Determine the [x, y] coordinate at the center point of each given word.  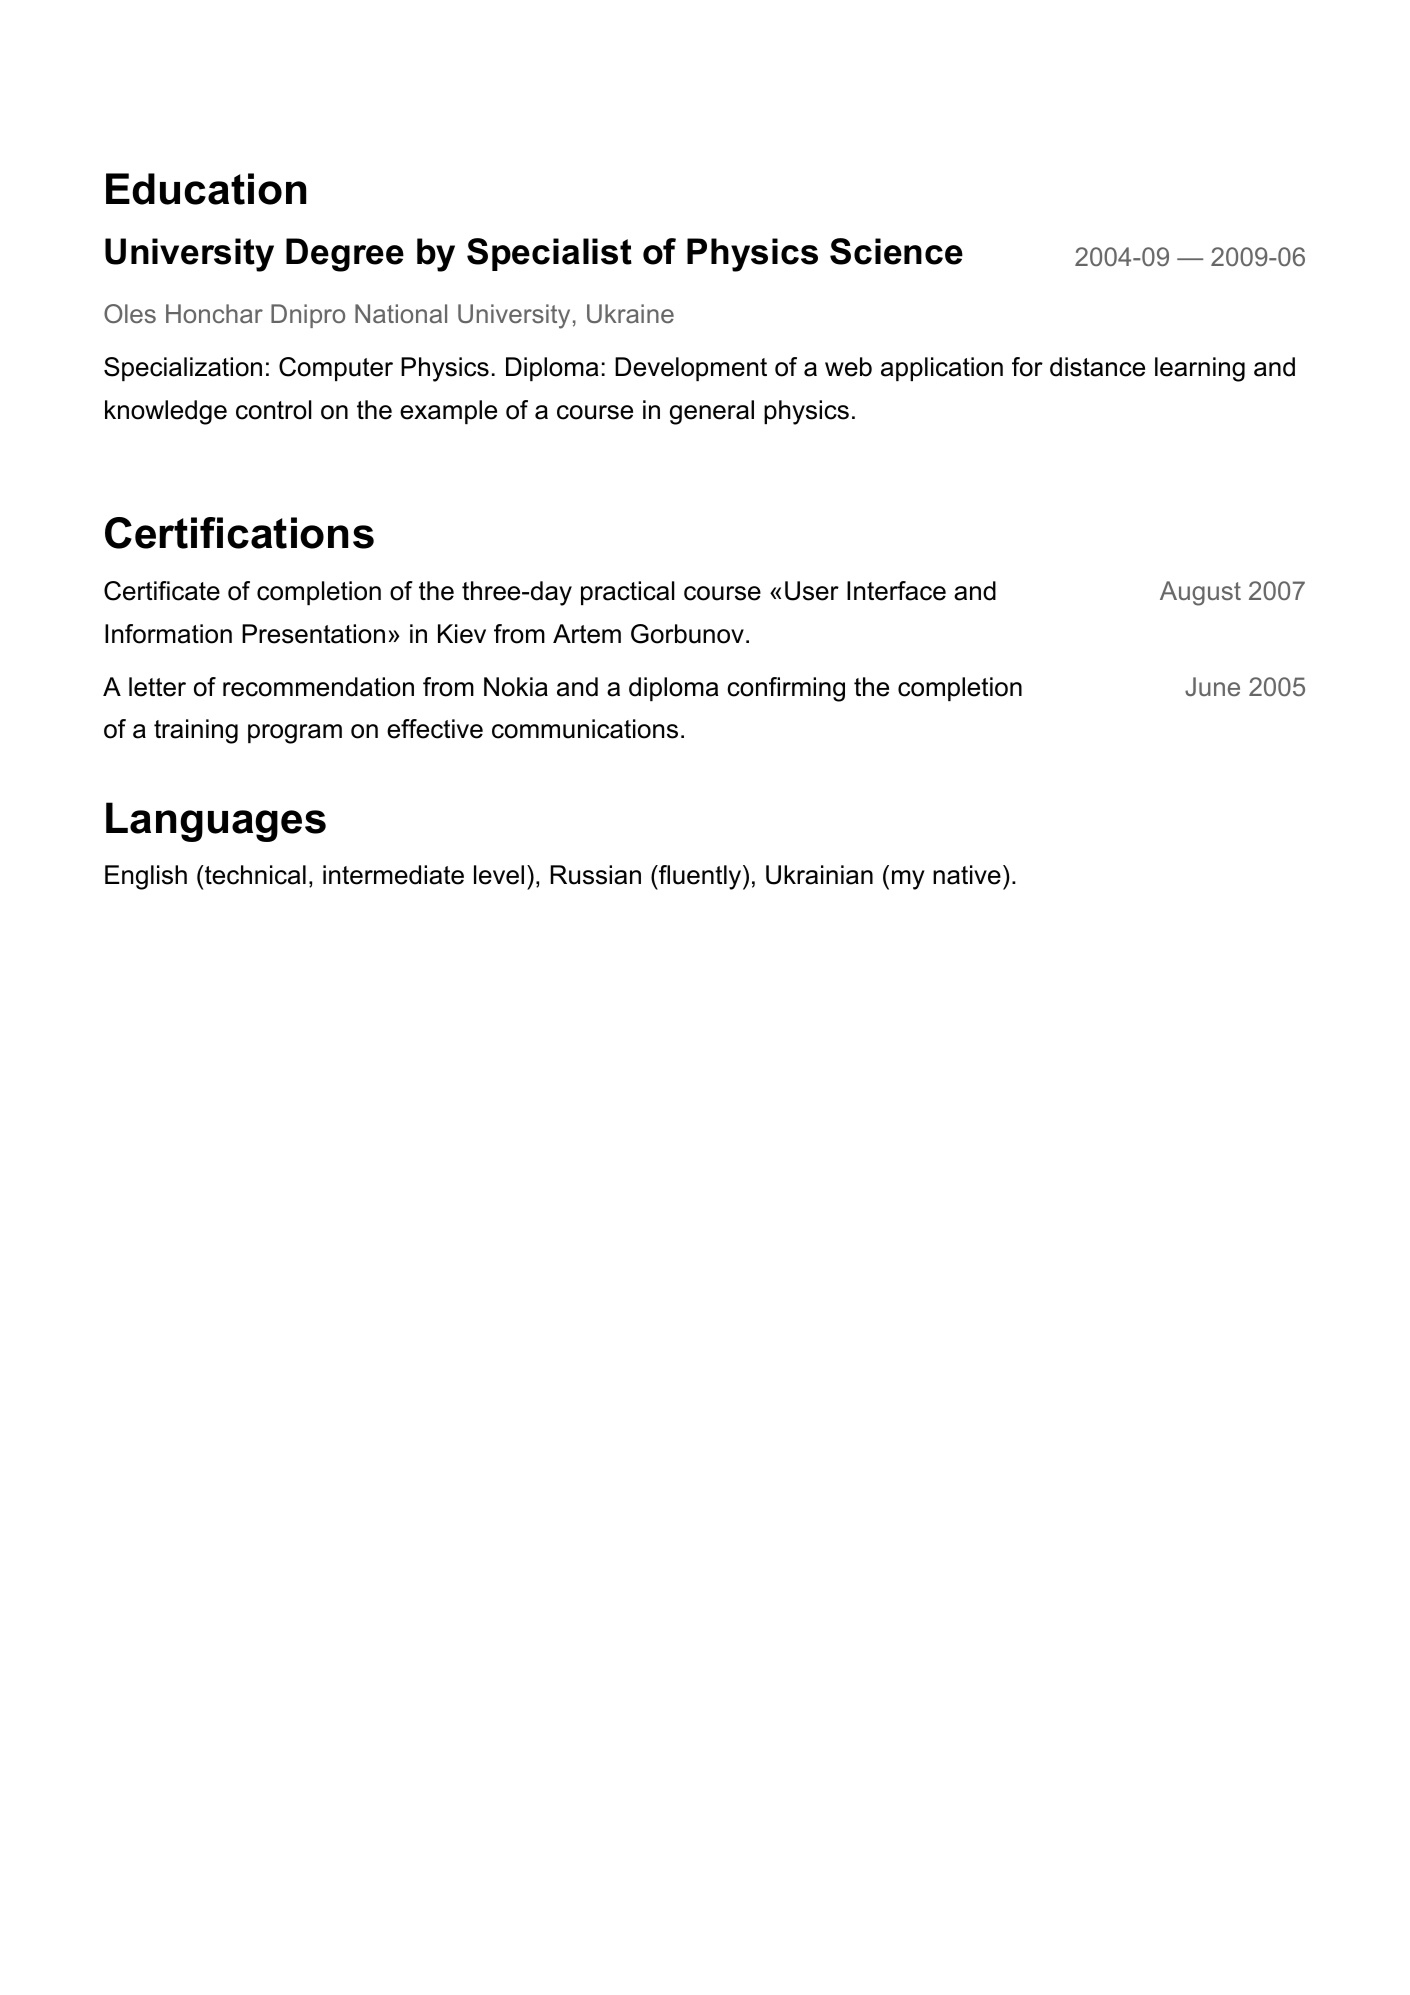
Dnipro [308, 316]
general [712, 412]
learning [1200, 369]
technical [254, 875]
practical [628, 593]
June [1212, 686]
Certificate [162, 591]
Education [206, 189]
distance [1097, 367]
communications [585, 729]
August [1200, 593]
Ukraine [630, 313]
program [295, 734]
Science [896, 251]
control [274, 410]
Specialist [549, 254]
